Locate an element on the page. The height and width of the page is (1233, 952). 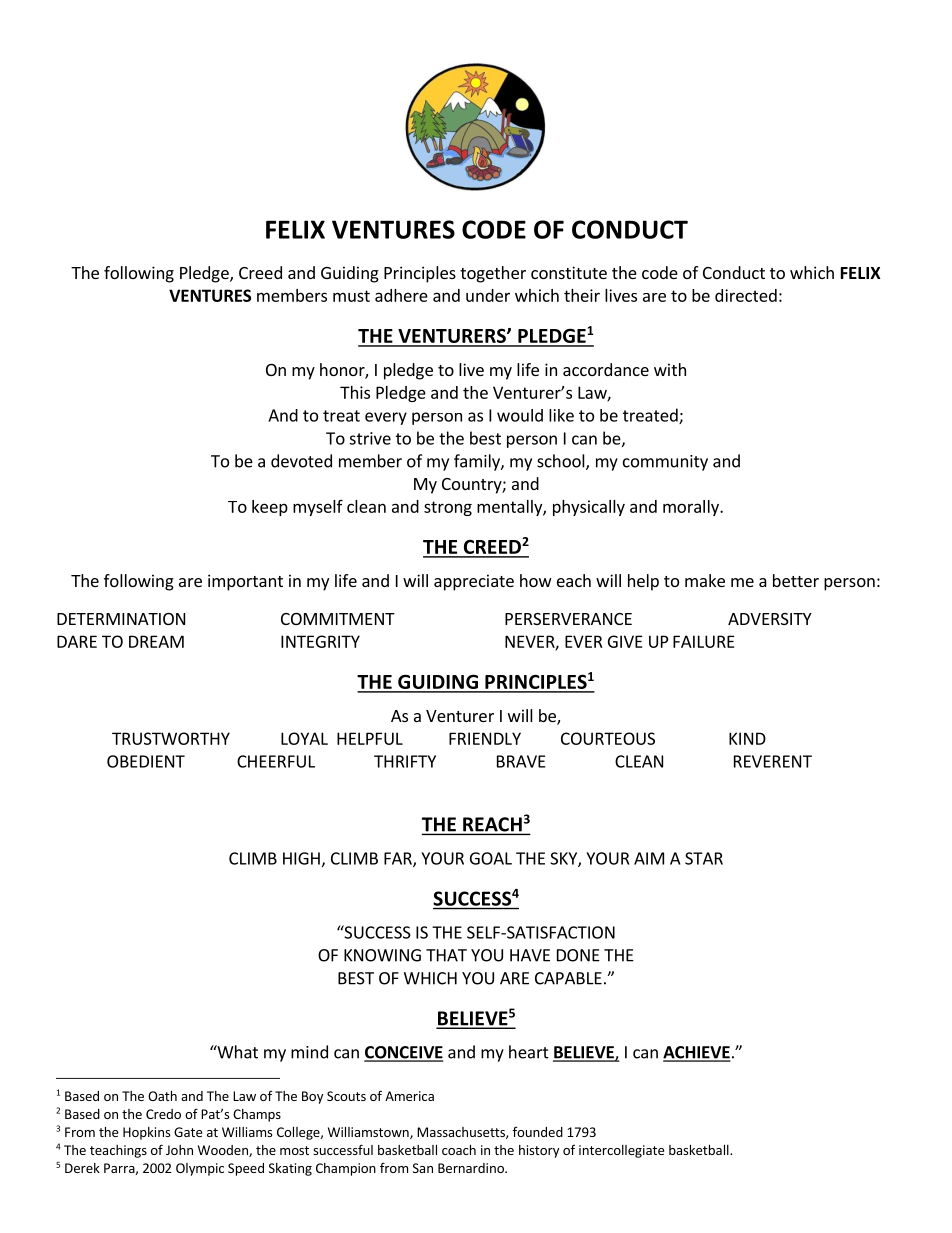
adhere is located at coordinates (401, 295).
